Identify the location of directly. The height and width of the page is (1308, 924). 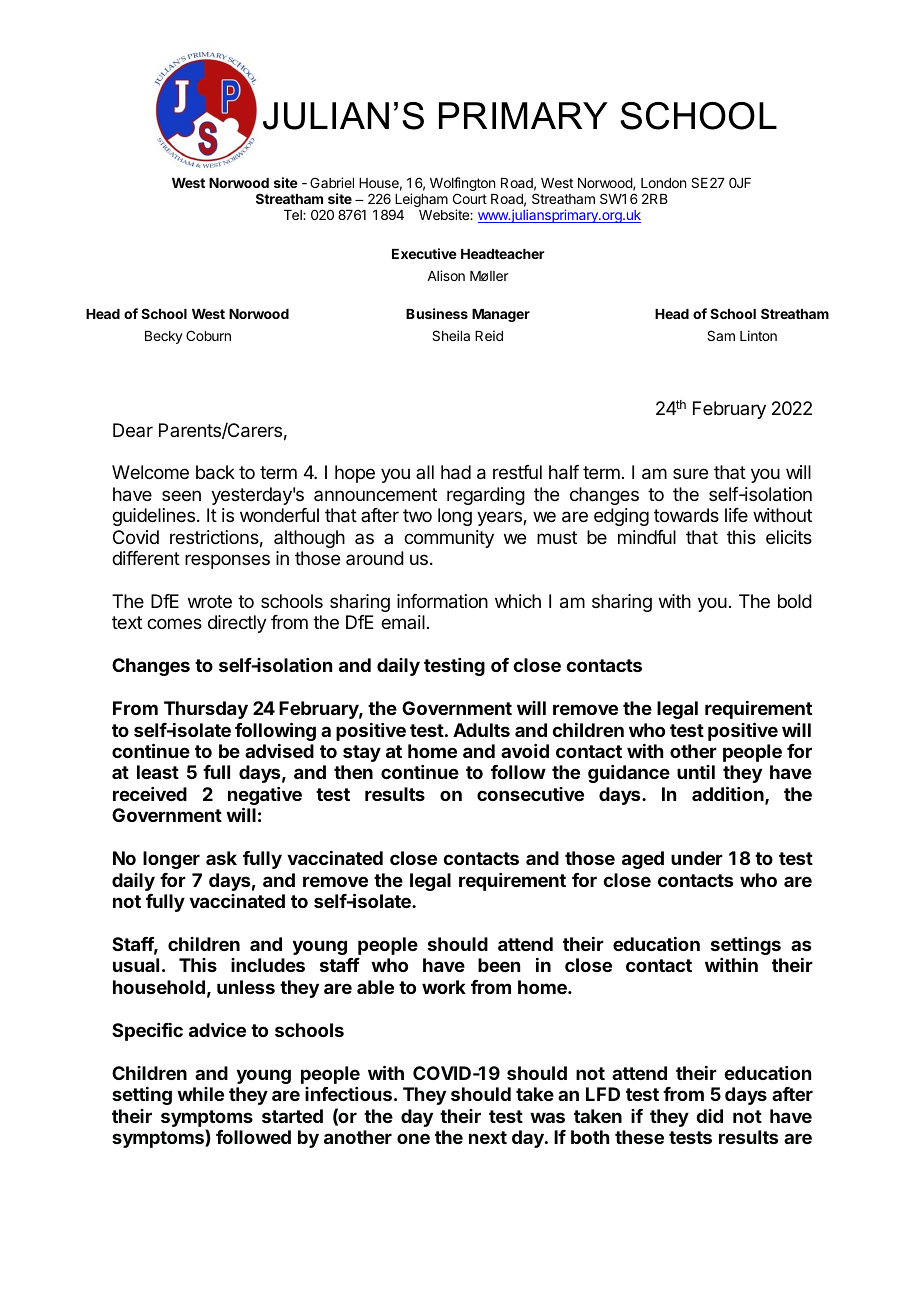
(237, 624).
